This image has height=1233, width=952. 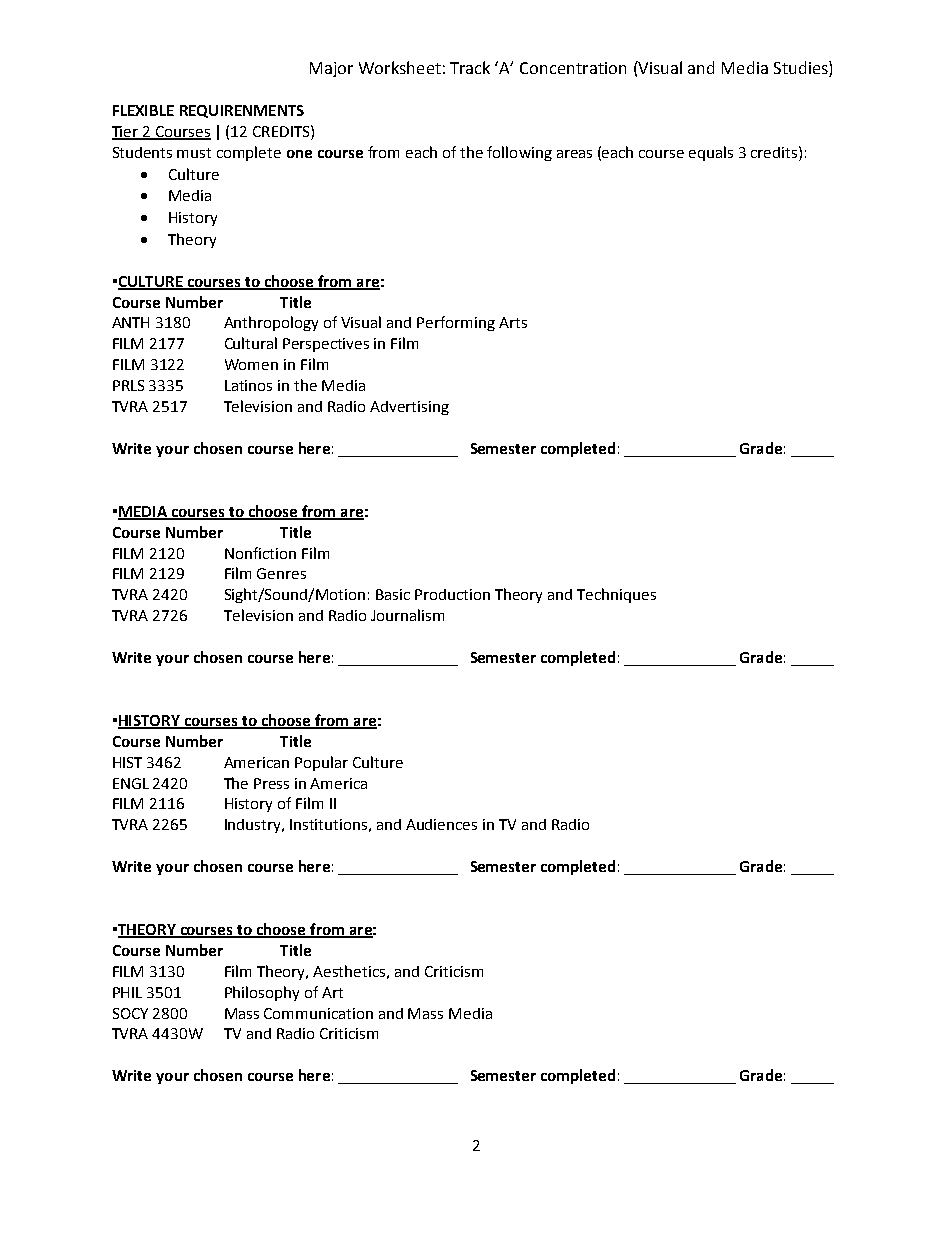 What do you see at coordinates (281, 573) in the image?
I see `Genres` at bounding box center [281, 573].
